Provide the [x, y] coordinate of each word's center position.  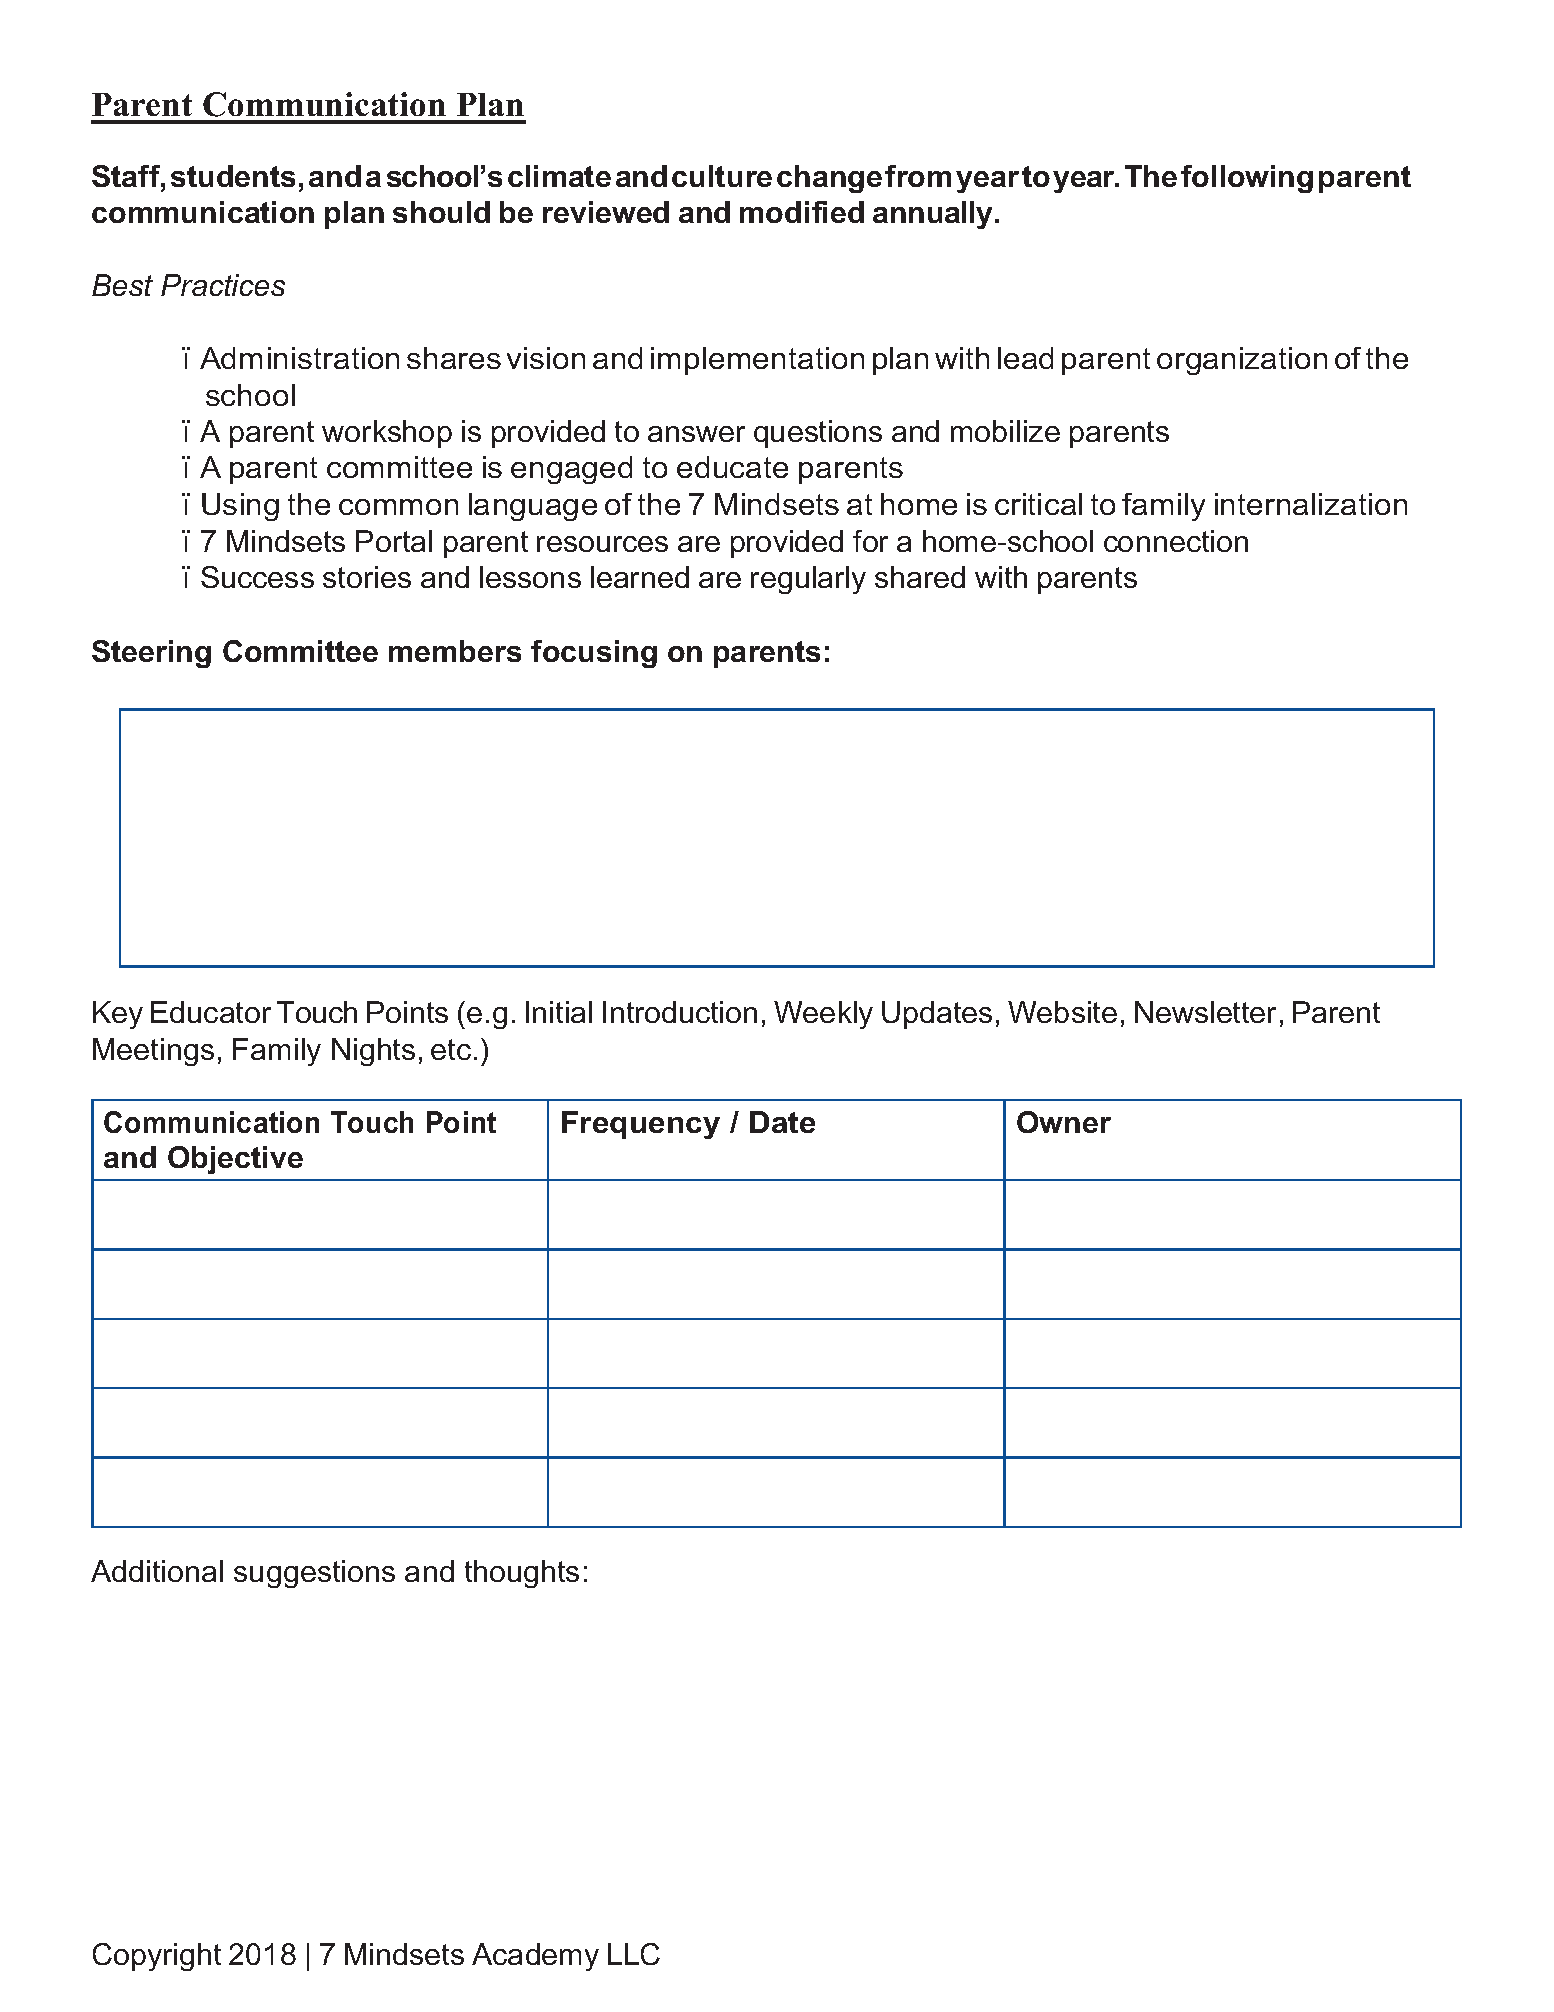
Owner [1064, 1122]
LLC [634, 1954]
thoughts [522, 1574]
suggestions [314, 1574]
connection [1176, 541]
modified [802, 212]
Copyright [157, 1957]
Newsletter [1205, 1012]
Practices [223, 285]
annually [934, 215]
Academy [535, 1957]
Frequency [641, 1125]
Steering [151, 654]
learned [640, 577]
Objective [235, 1160]
